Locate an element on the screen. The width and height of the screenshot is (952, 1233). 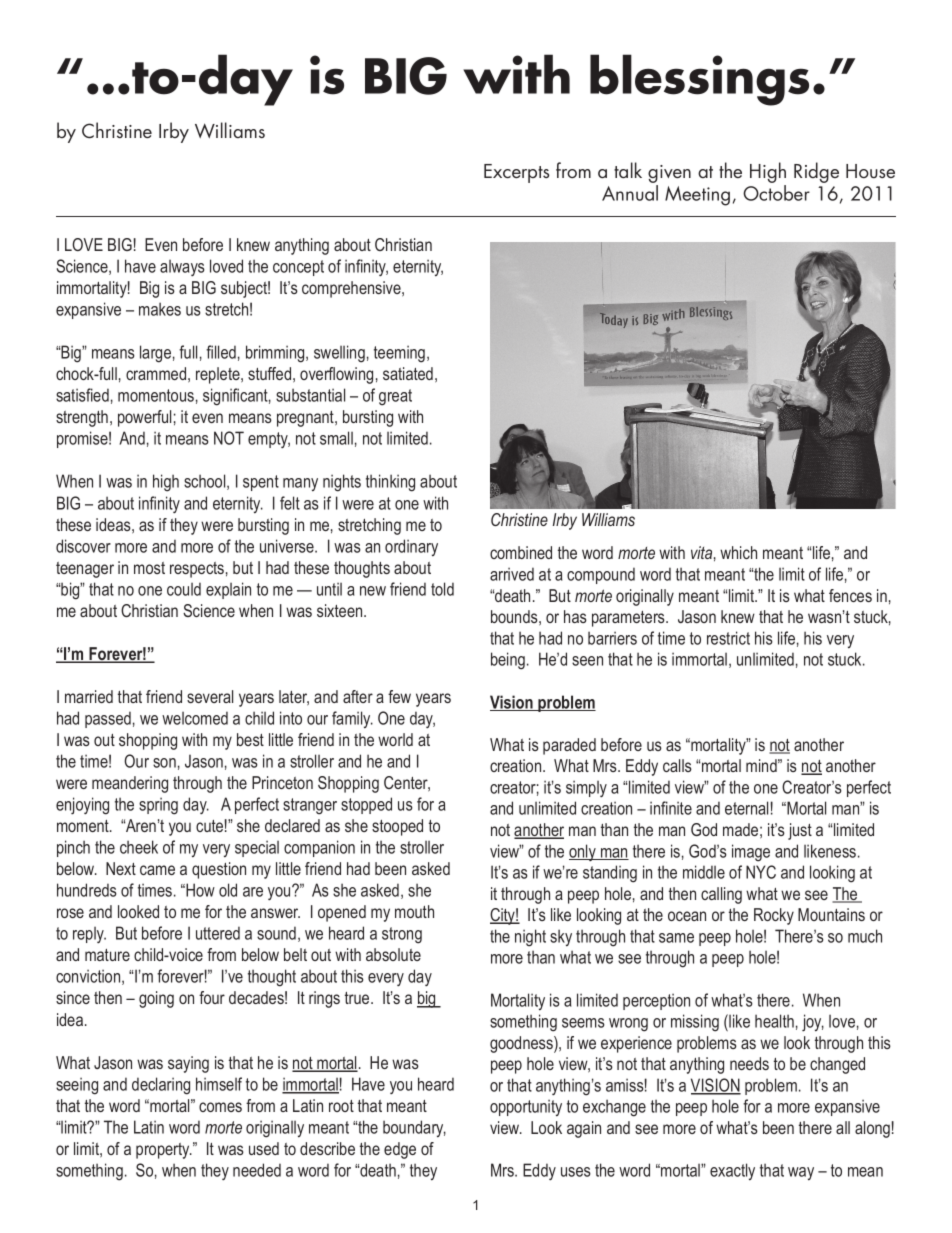
property is located at coordinates (164, 1151).
